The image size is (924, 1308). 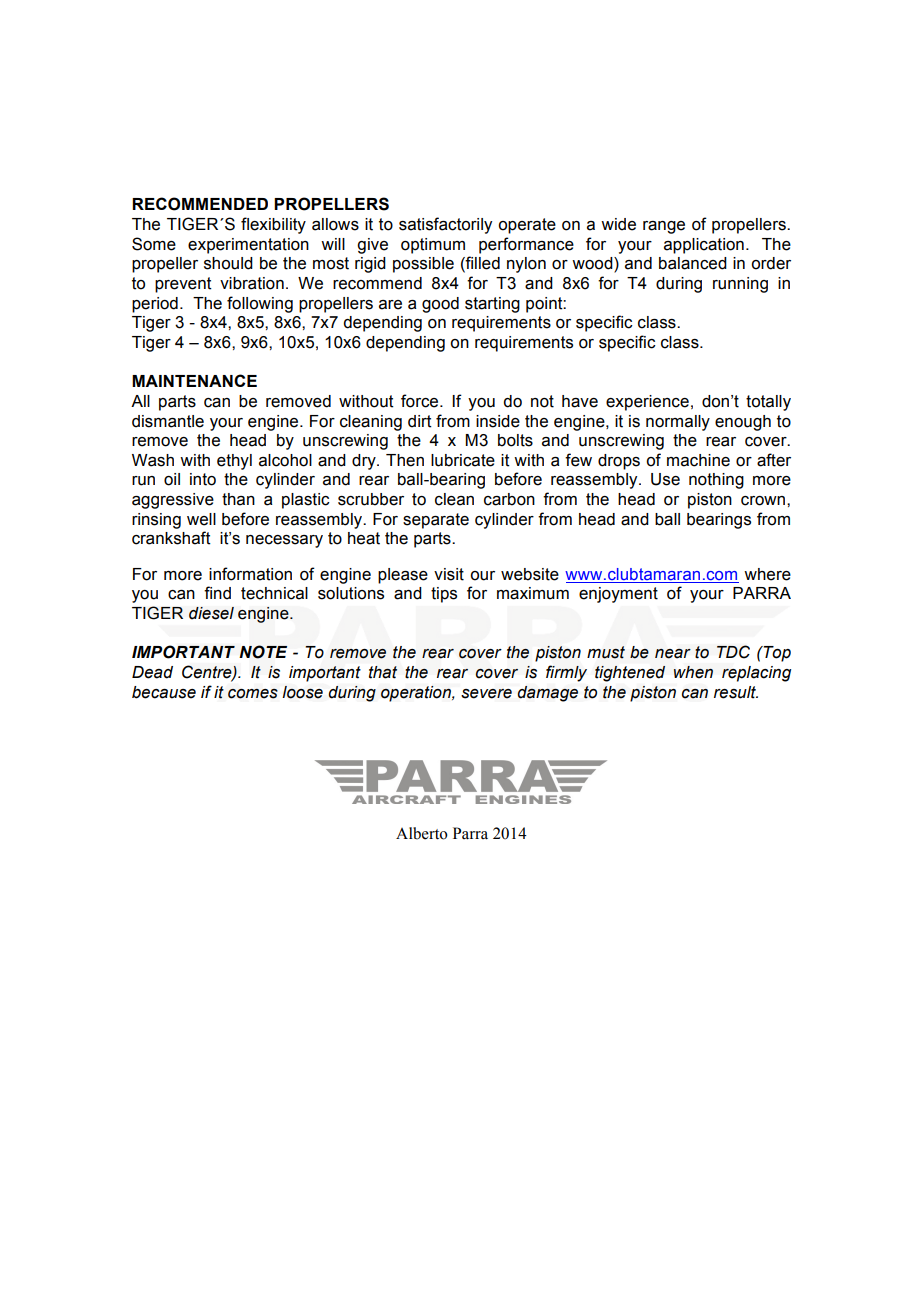 What do you see at coordinates (417, 694) in the image?
I see `operation` at bounding box center [417, 694].
